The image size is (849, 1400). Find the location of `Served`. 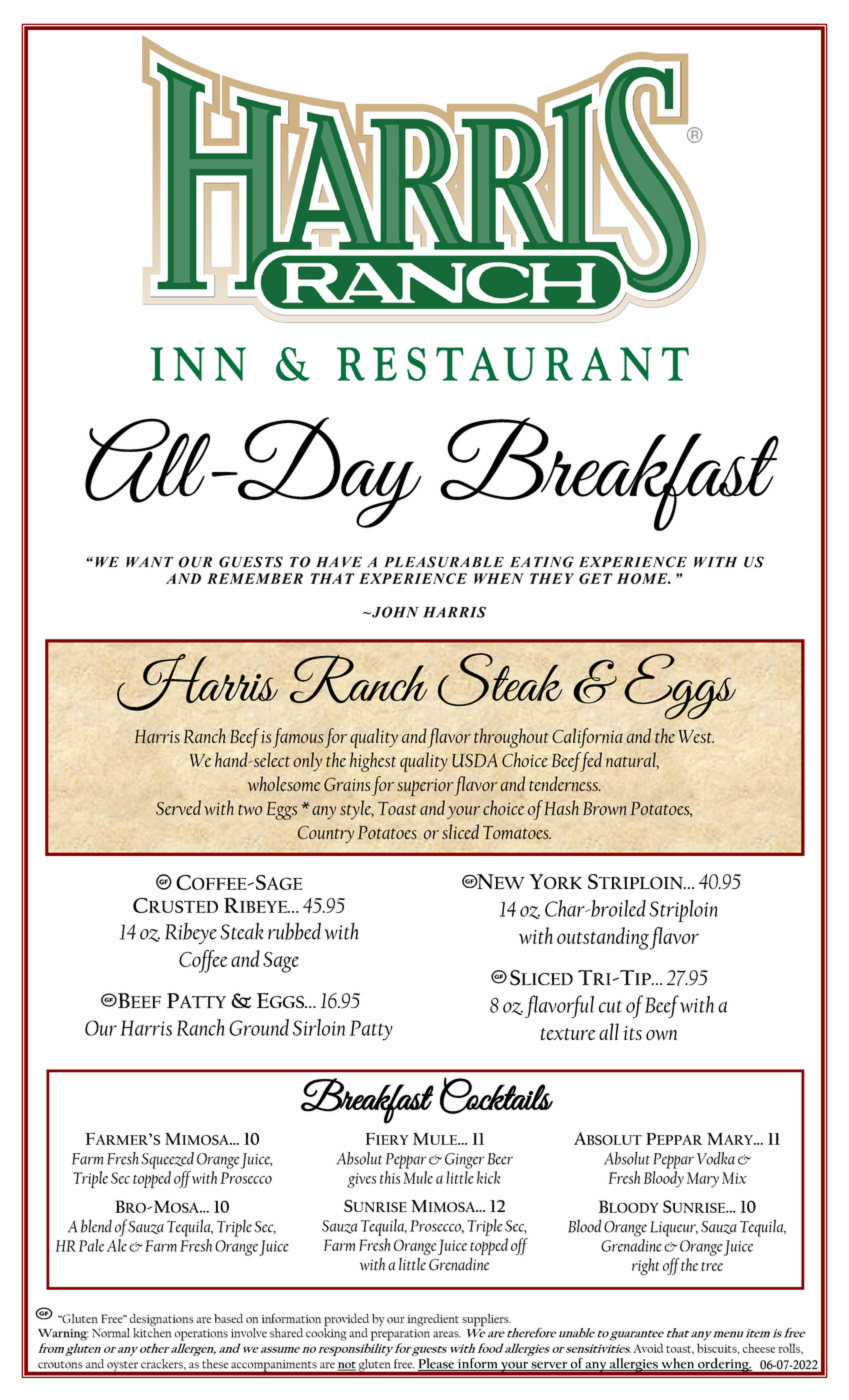

Served is located at coordinates (178, 807).
